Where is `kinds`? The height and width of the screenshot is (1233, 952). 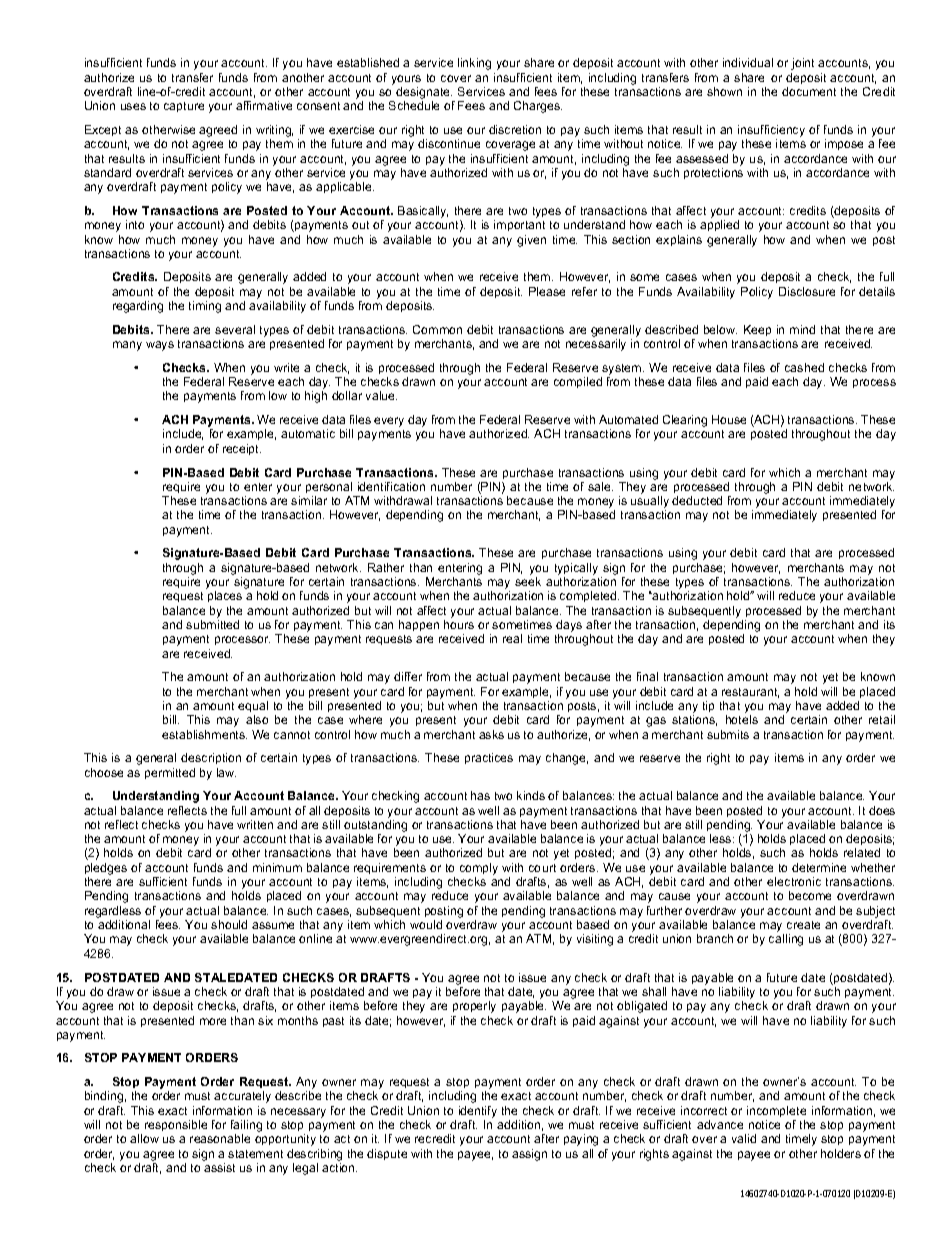
kinds is located at coordinates (531, 795).
